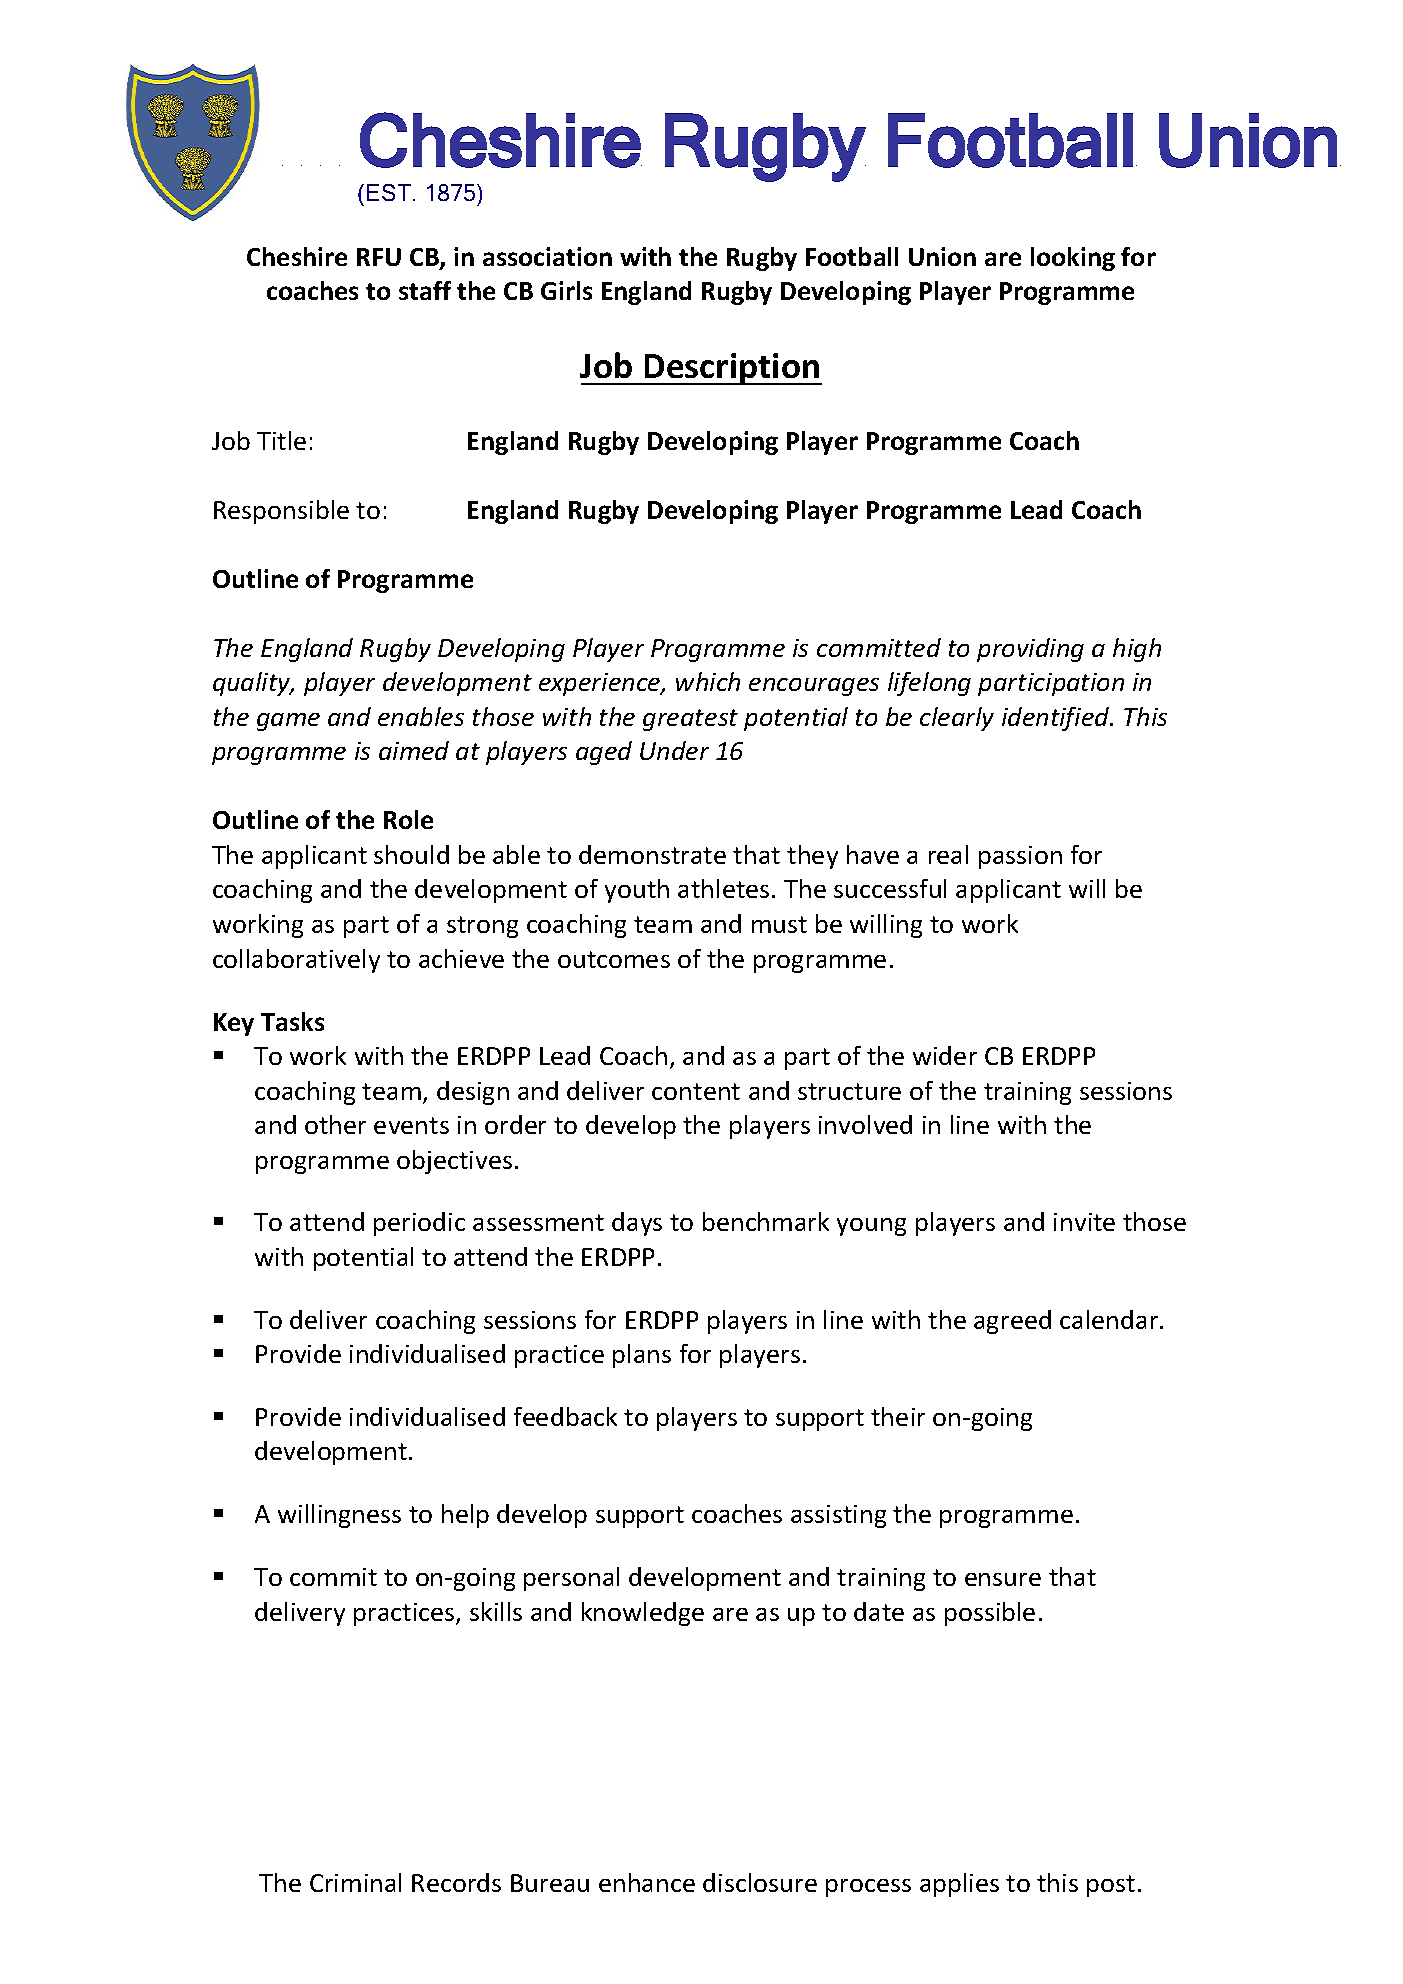 Image resolution: width=1403 pixels, height=1984 pixels. Describe the element at coordinates (1020, 857) in the image. I see `passion` at that location.
